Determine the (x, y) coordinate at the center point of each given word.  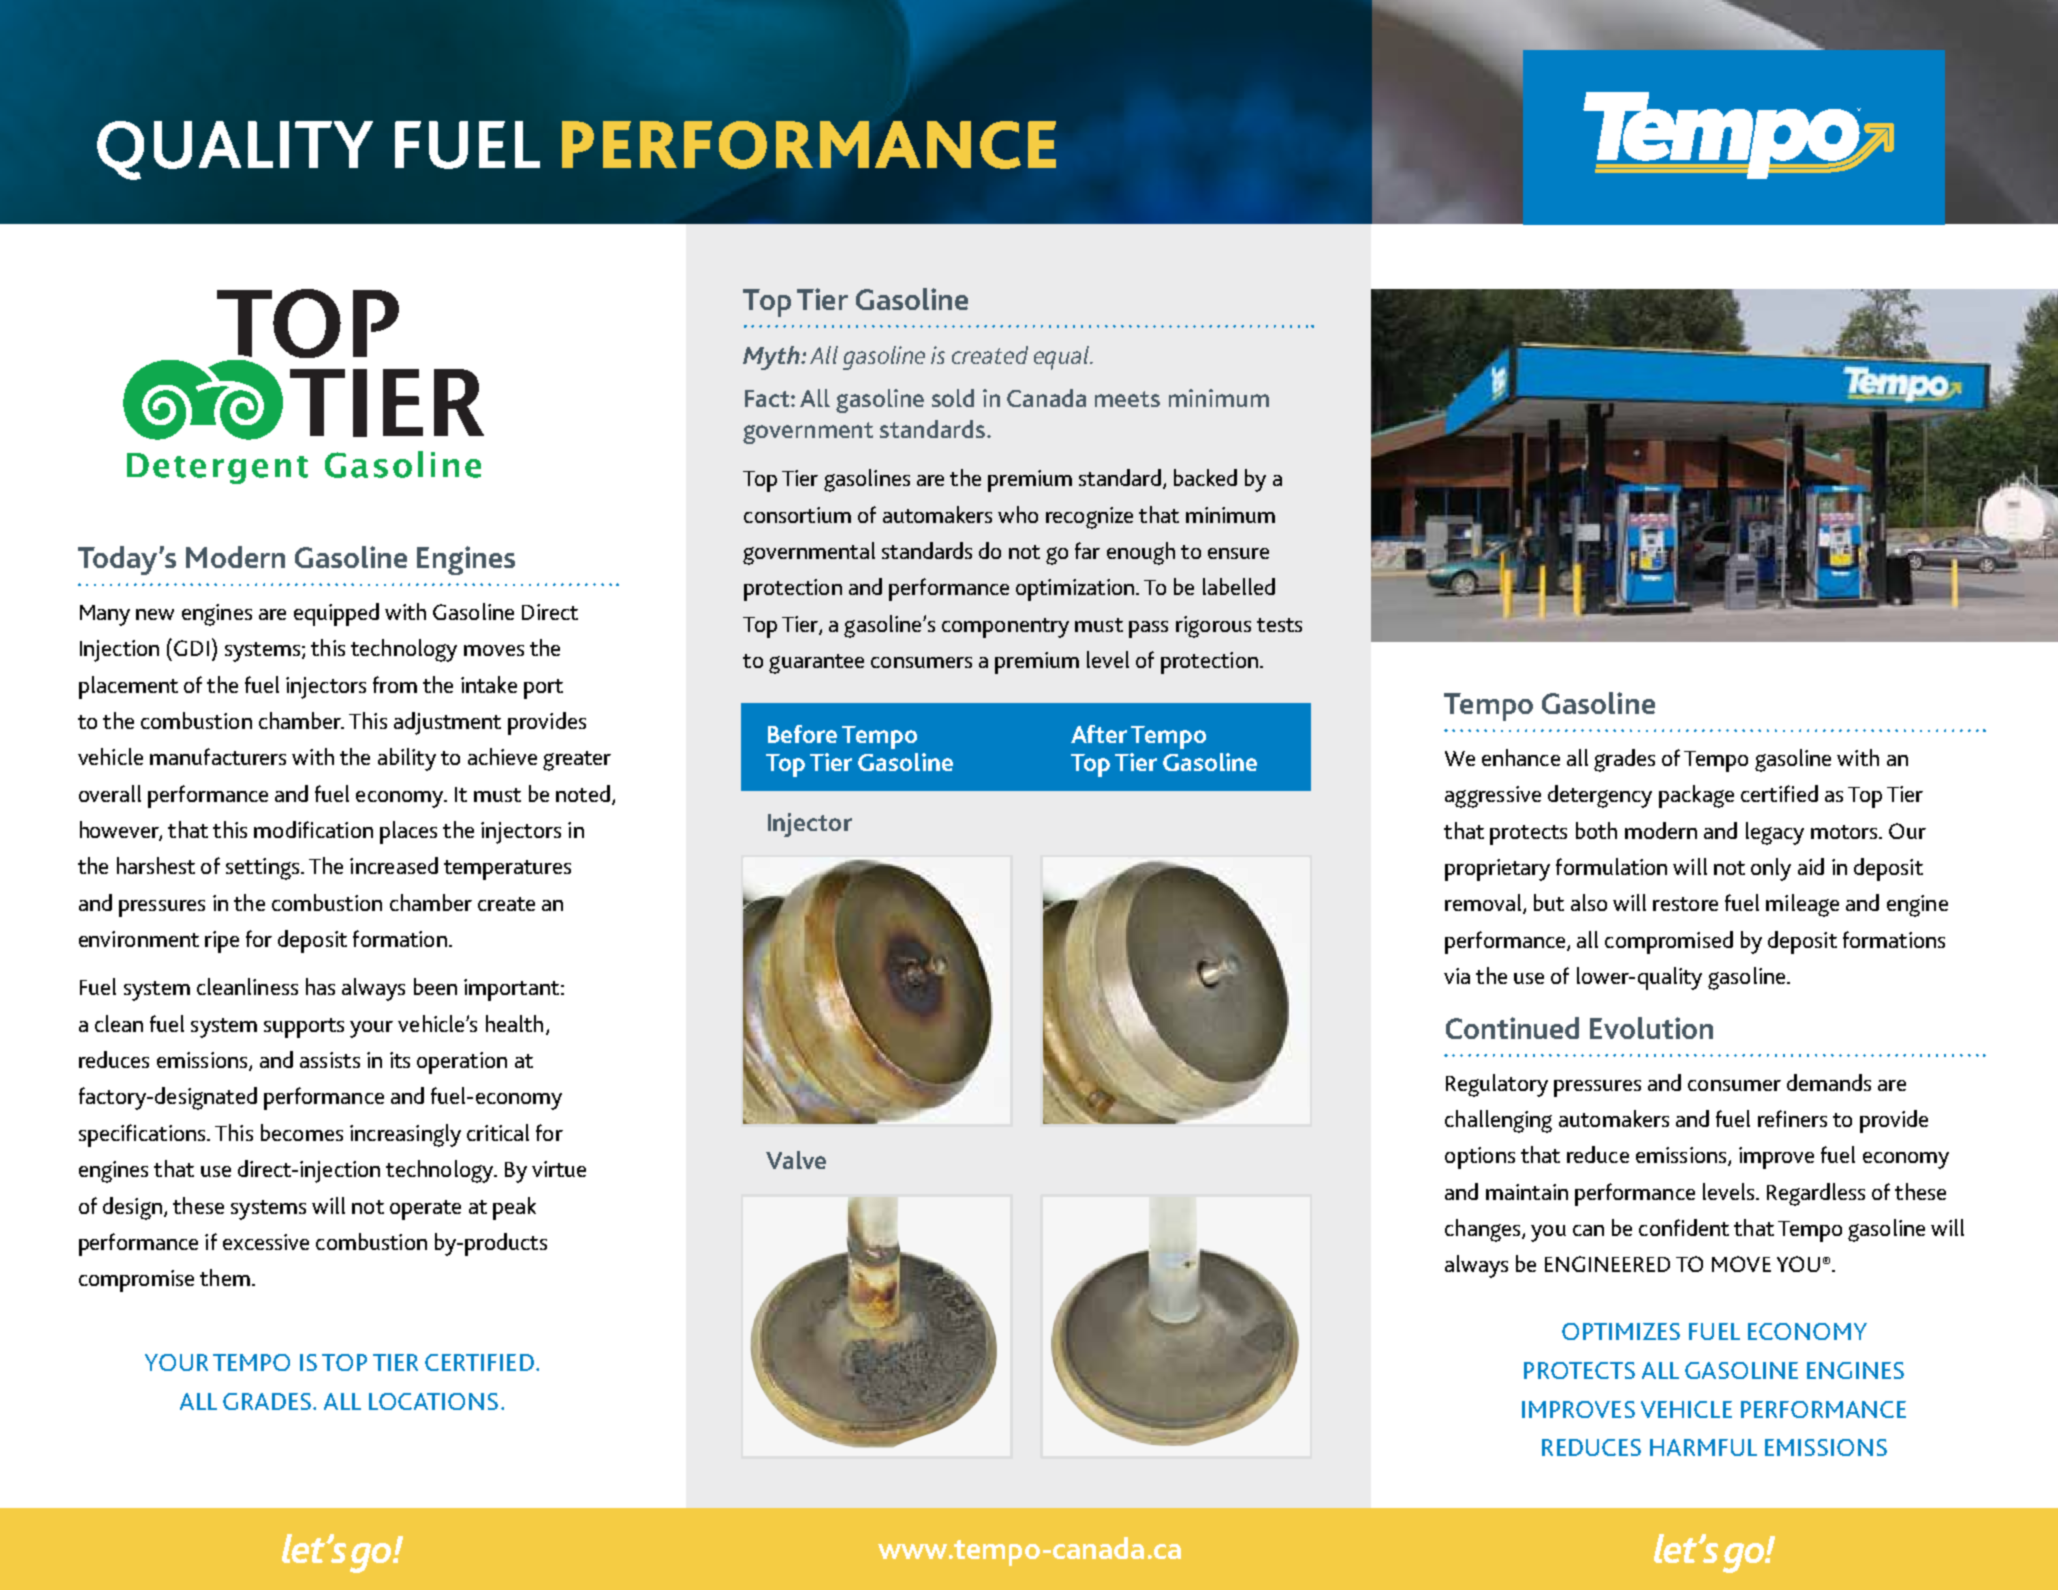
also (1589, 902)
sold (953, 398)
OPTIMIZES (1621, 1331)
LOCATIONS (433, 1401)
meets (1127, 399)
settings (264, 869)
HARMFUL (1703, 1447)
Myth (772, 358)
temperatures (507, 870)
